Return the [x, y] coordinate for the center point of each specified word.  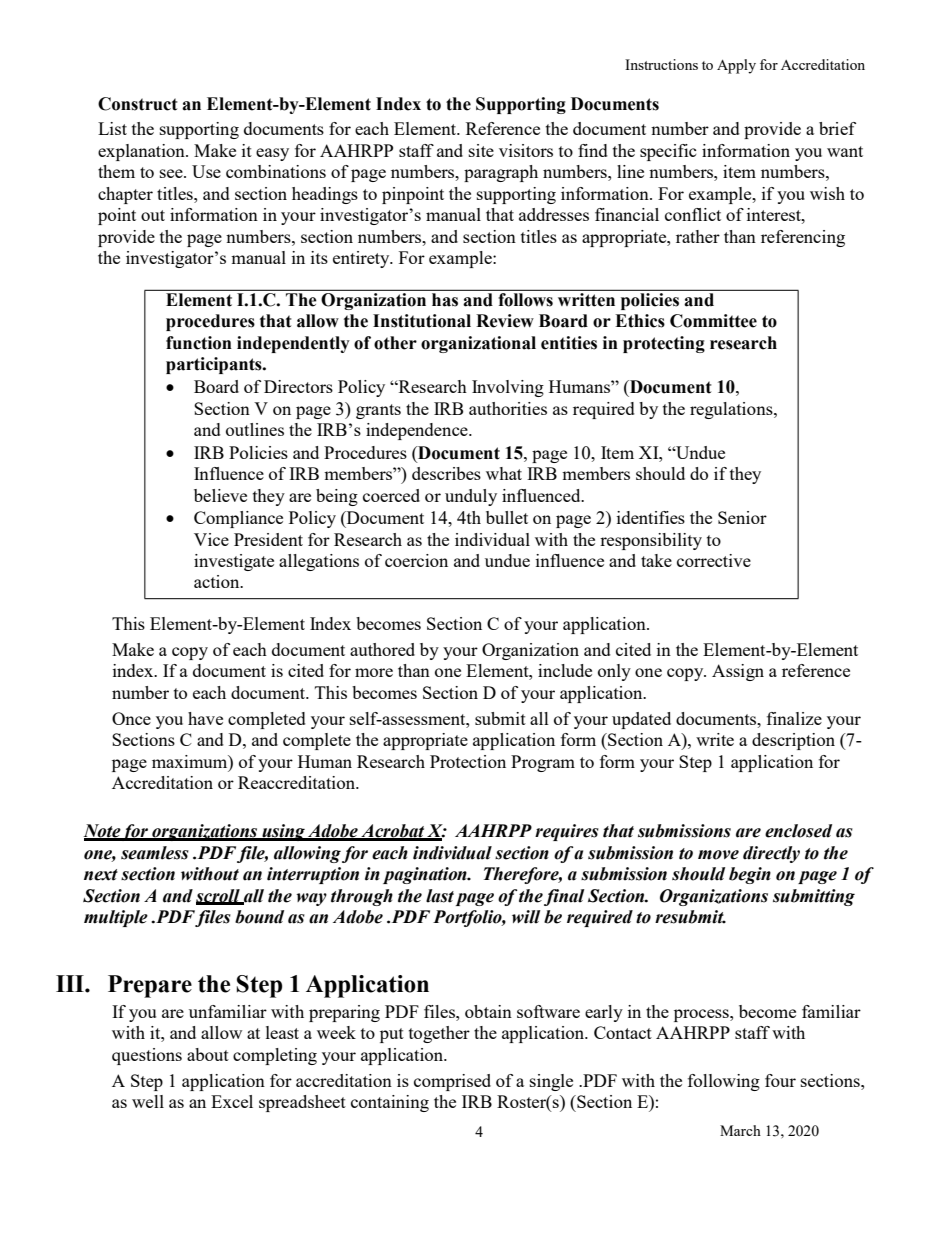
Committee [713, 321]
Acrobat [392, 832]
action [218, 581]
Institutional [422, 321]
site [481, 150]
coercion [416, 560]
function [199, 343]
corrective [714, 560]
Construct [138, 104]
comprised [452, 1082]
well [148, 1101]
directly [771, 854]
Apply [736, 66]
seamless [155, 853]
